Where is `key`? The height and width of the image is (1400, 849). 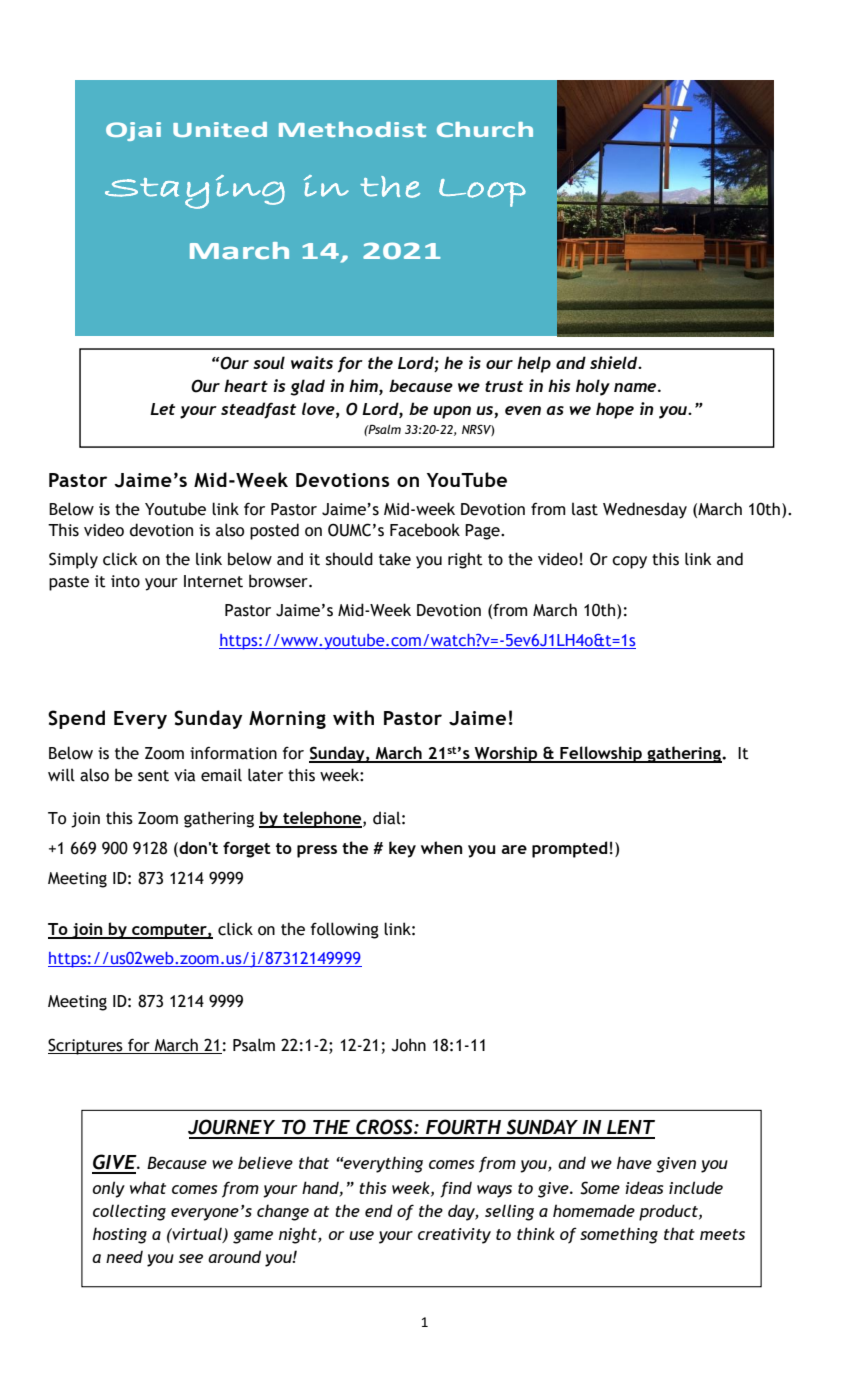 key is located at coordinates (402, 849).
